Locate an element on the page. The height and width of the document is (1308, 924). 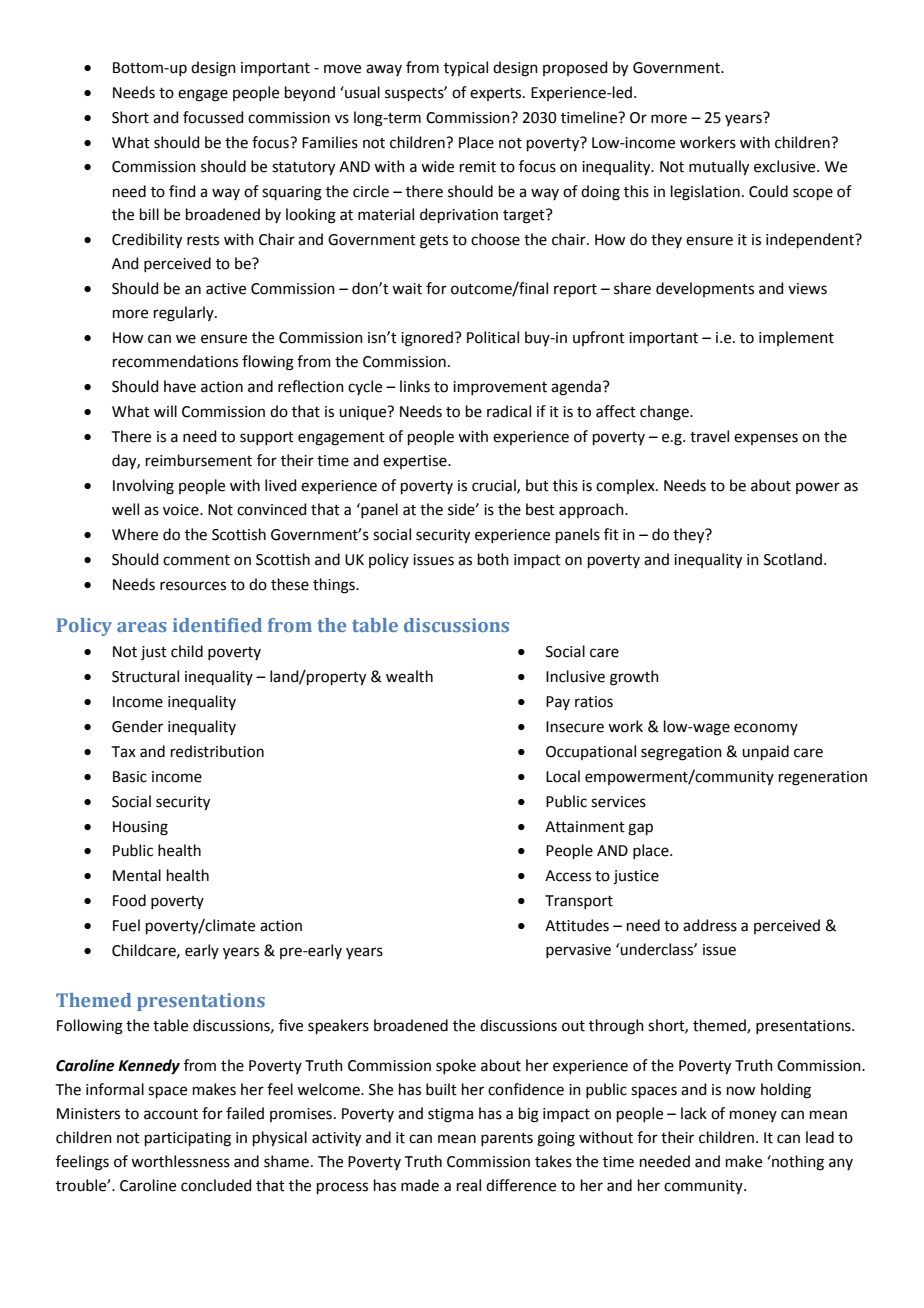
worthlessness is located at coordinates (180, 1161).
